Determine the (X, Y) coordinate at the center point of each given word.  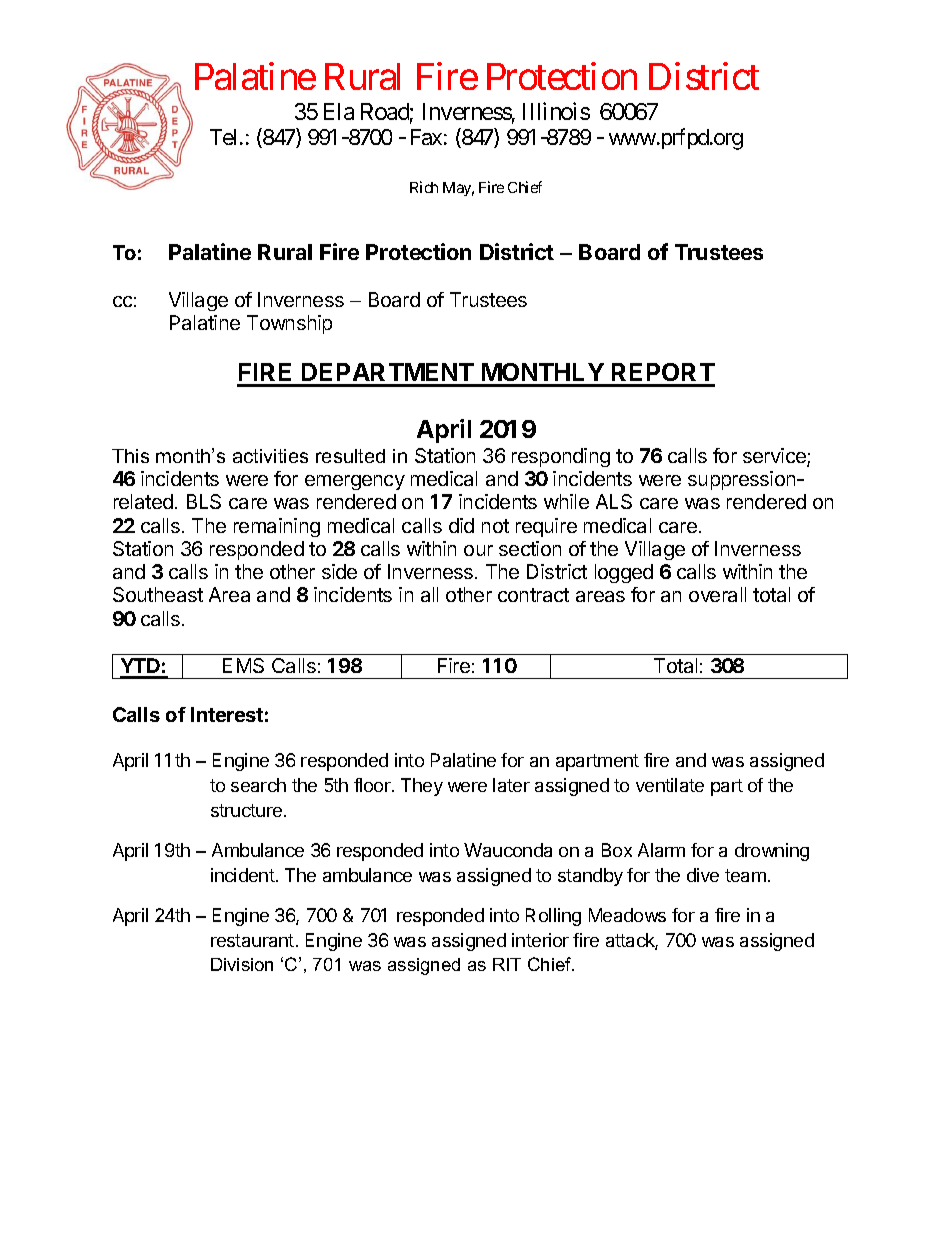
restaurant (252, 940)
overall (717, 594)
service (775, 457)
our (478, 550)
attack (632, 941)
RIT (507, 964)
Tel (225, 137)
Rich (424, 187)
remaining (277, 527)
